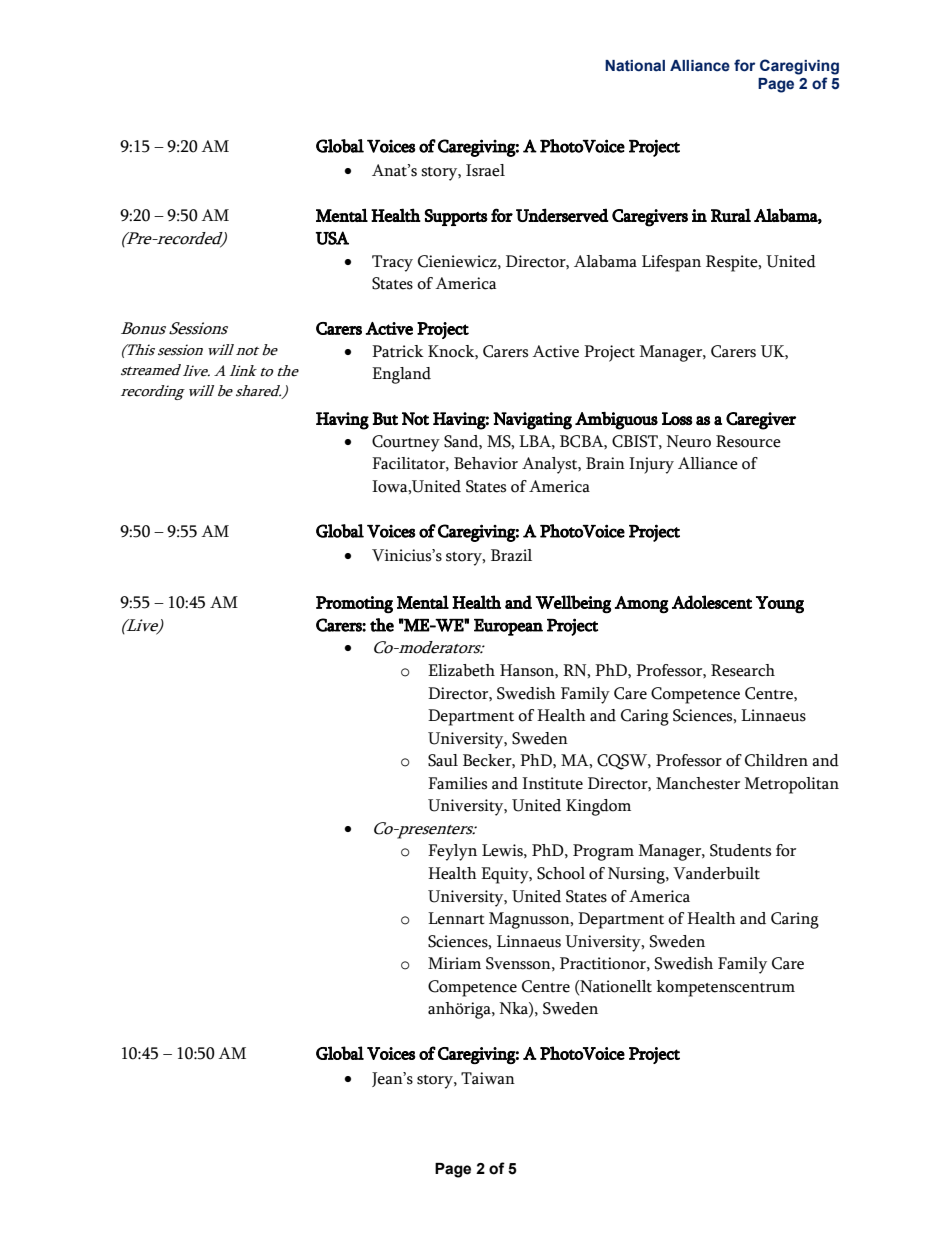 Image resolution: width=952 pixels, height=1233 pixels. I want to click on Resource, so click(748, 441).
